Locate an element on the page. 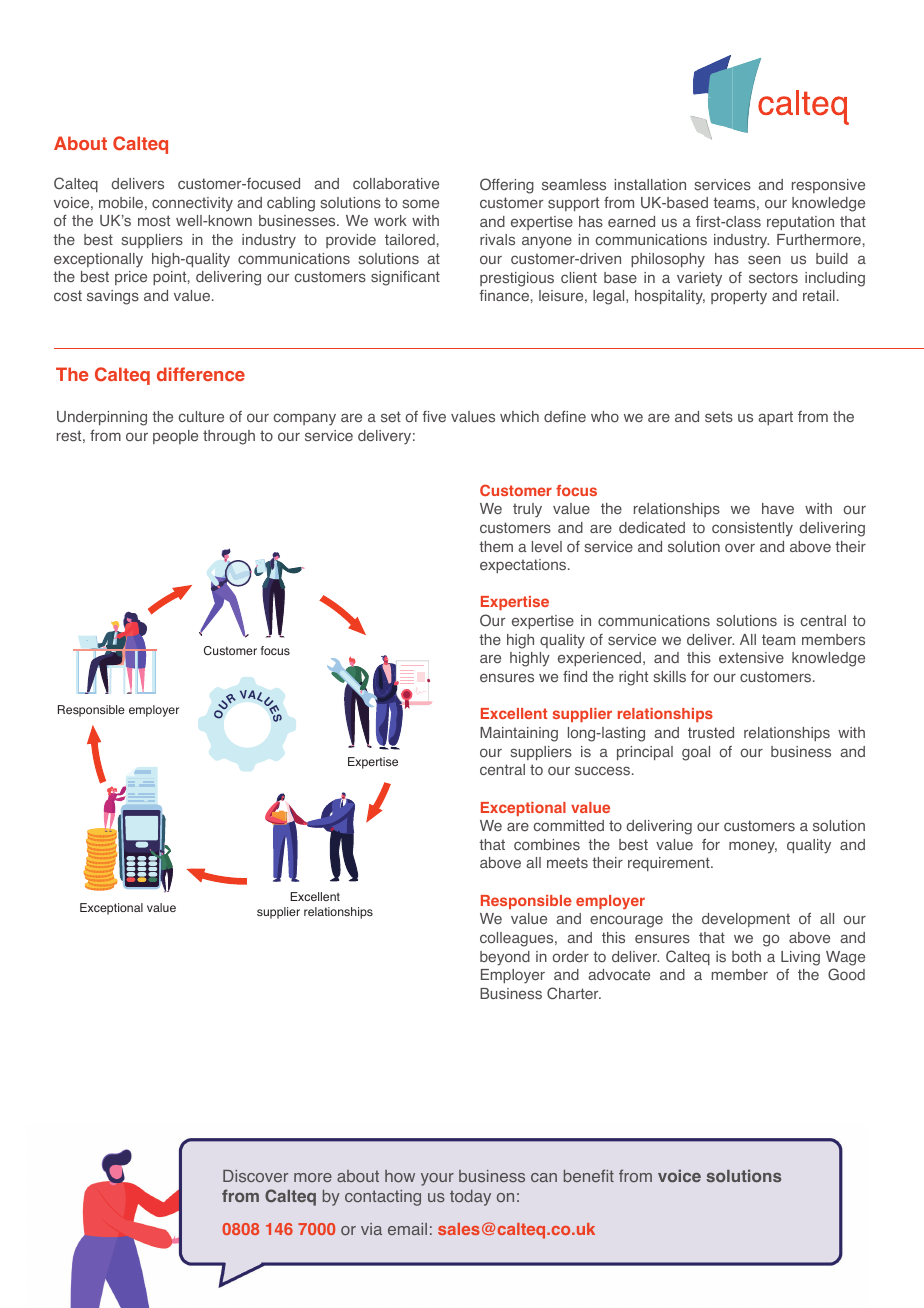 Image resolution: width=924 pixels, height=1308 pixels. people is located at coordinates (175, 437).
